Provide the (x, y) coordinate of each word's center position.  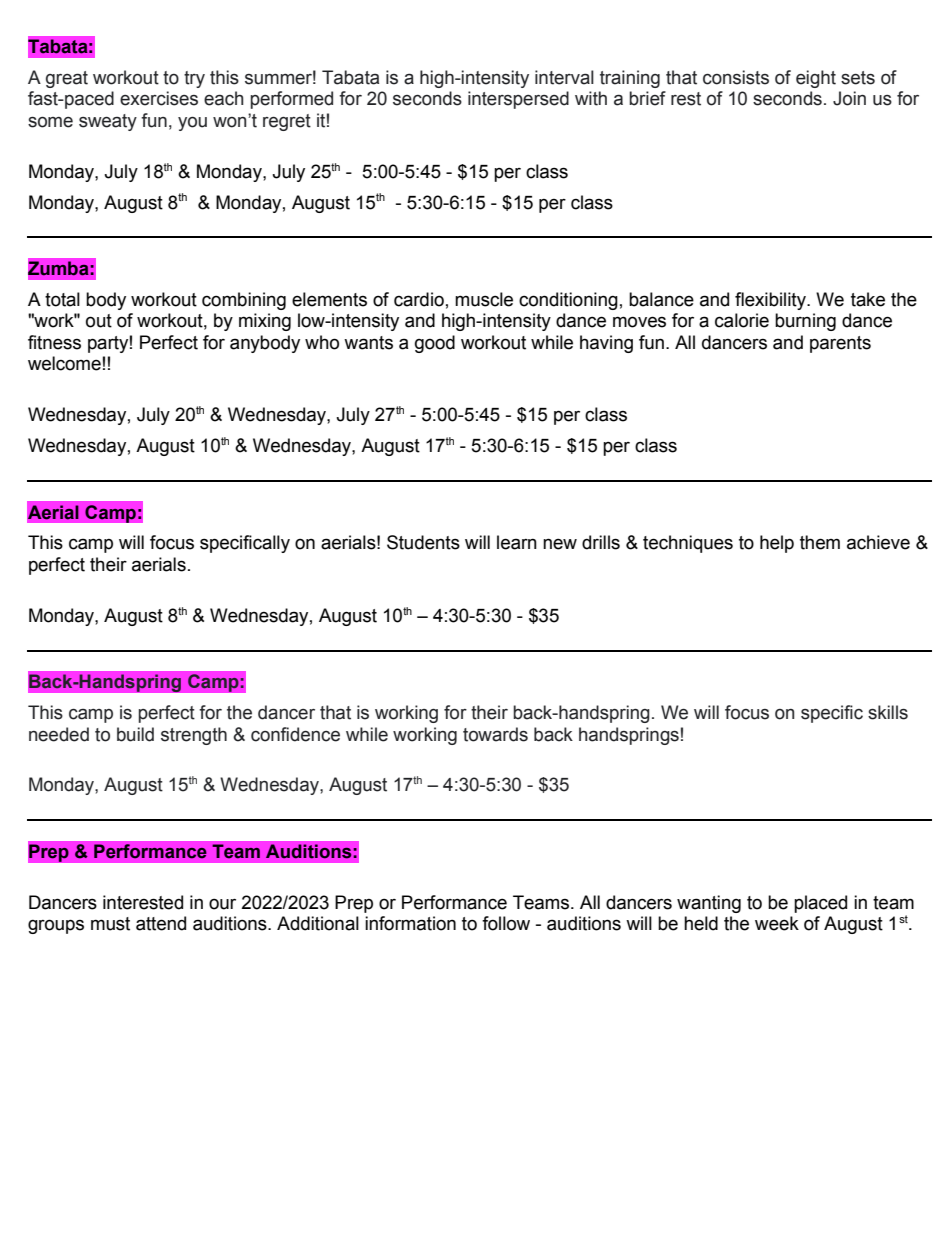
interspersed (518, 100)
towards (495, 734)
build (135, 734)
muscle (484, 299)
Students (423, 542)
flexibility (771, 301)
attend (161, 923)
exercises (159, 98)
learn (517, 542)
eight (816, 79)
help (777, 544)
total (62, 299)
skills (888, 712)
